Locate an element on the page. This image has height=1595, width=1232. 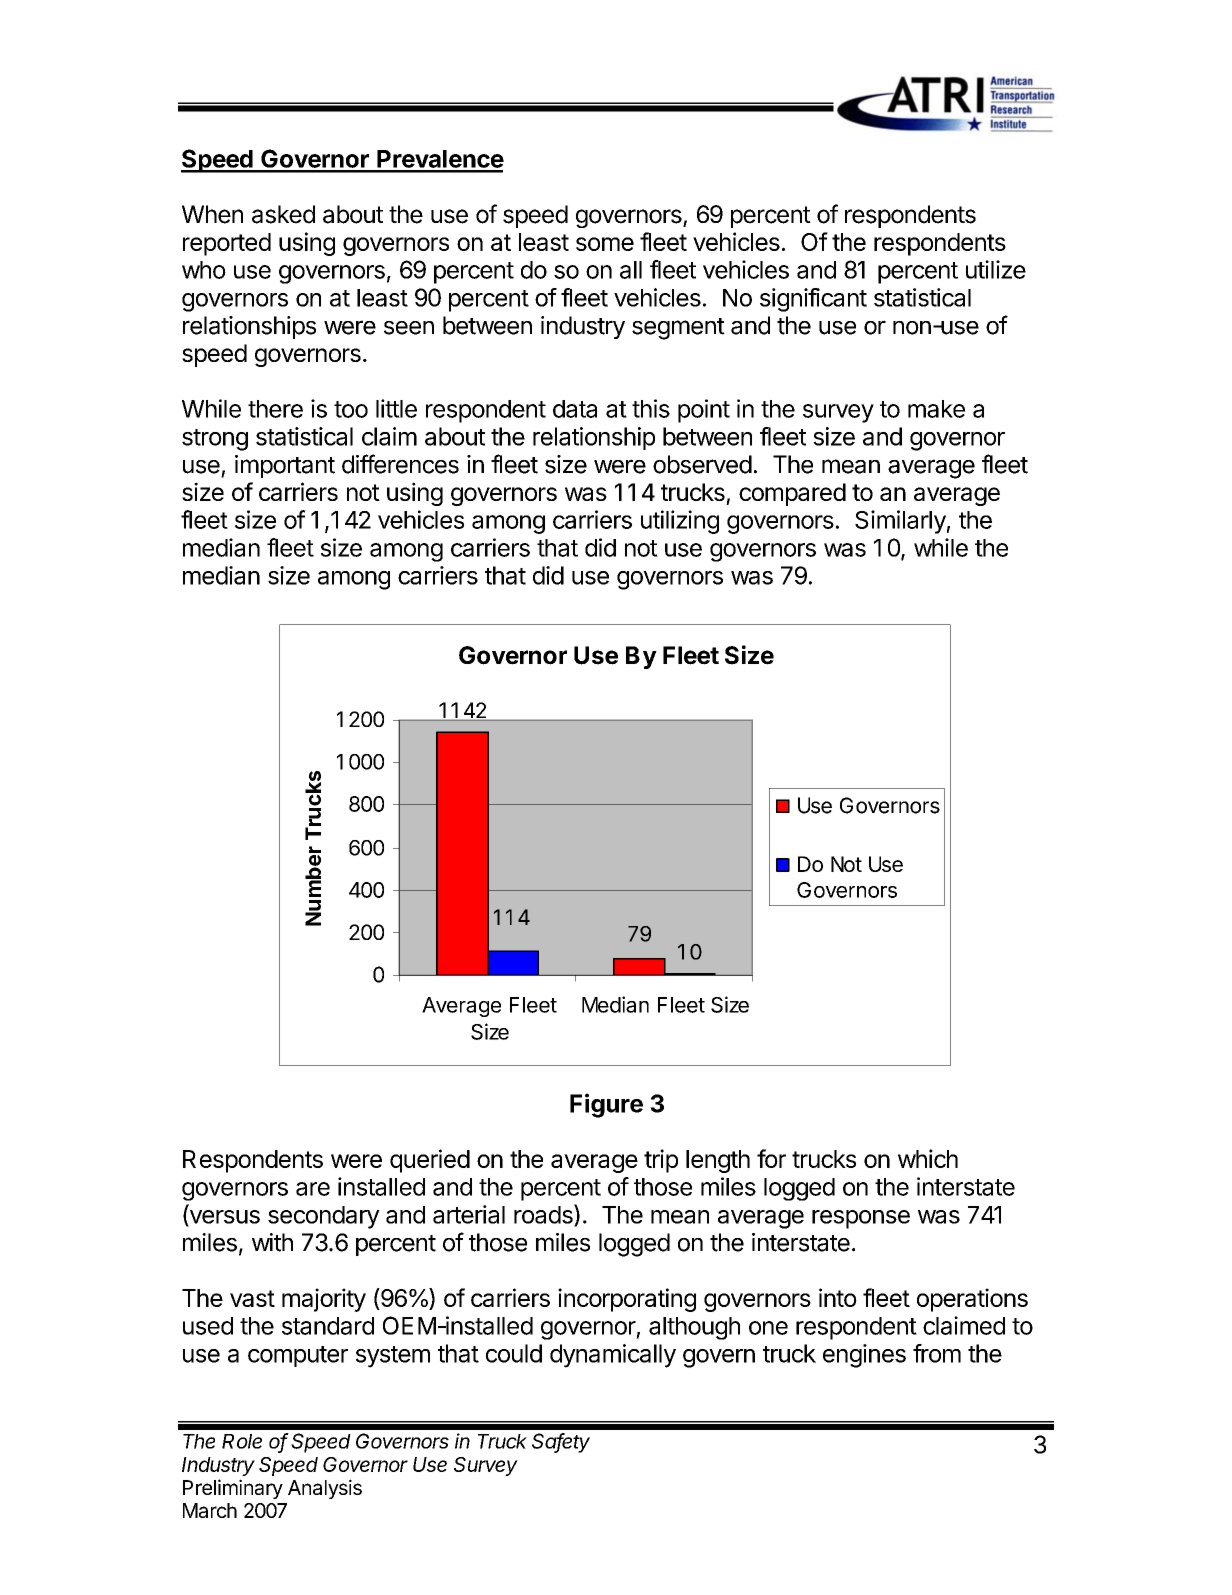
queried is located at coordinates (430, 1161).
